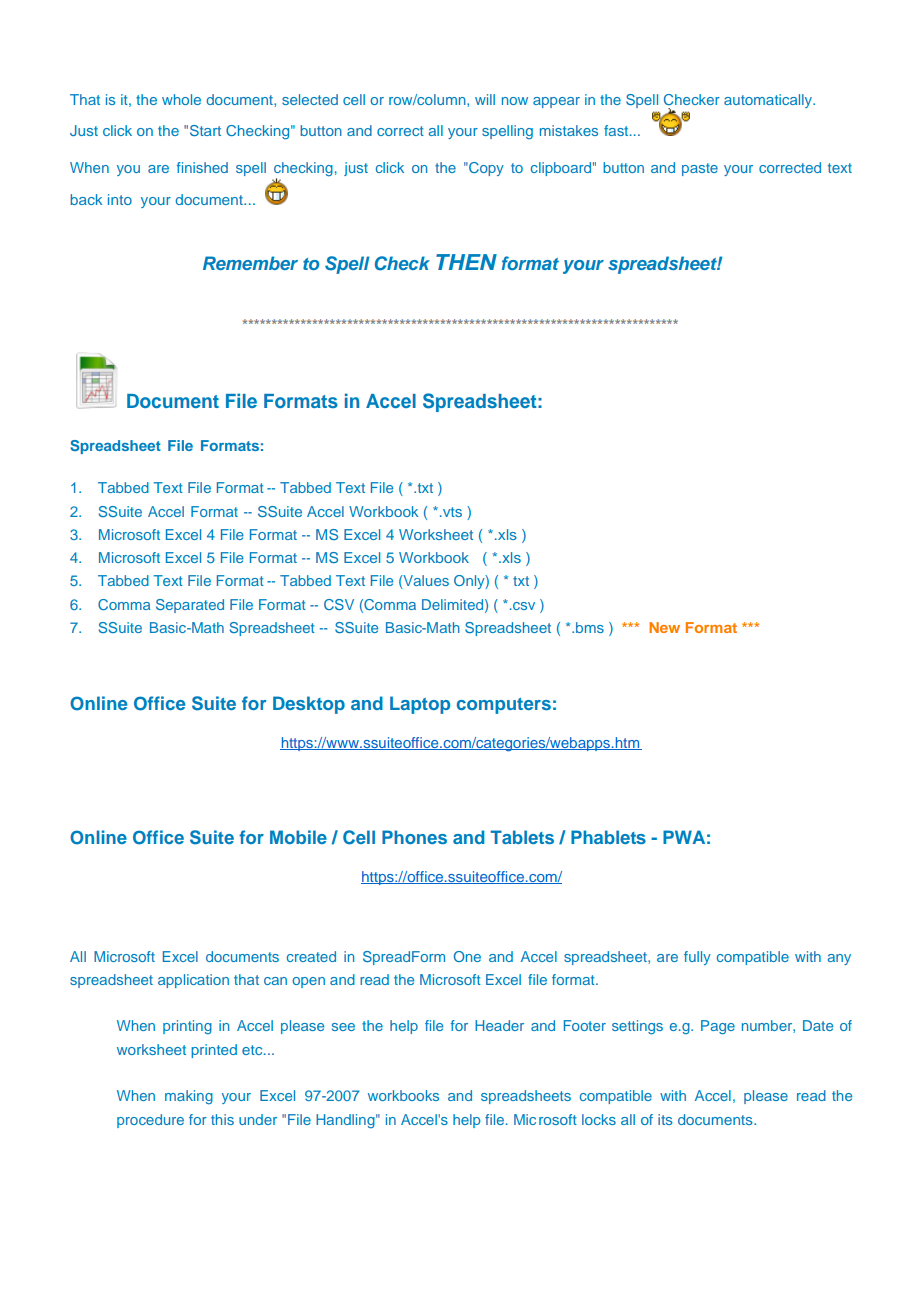 The width and height of the screenshot is (924, 1308). What do you see at coordinates (181, 99) in the screenshot?
I see `whole` at bounding box center [181, 99].
